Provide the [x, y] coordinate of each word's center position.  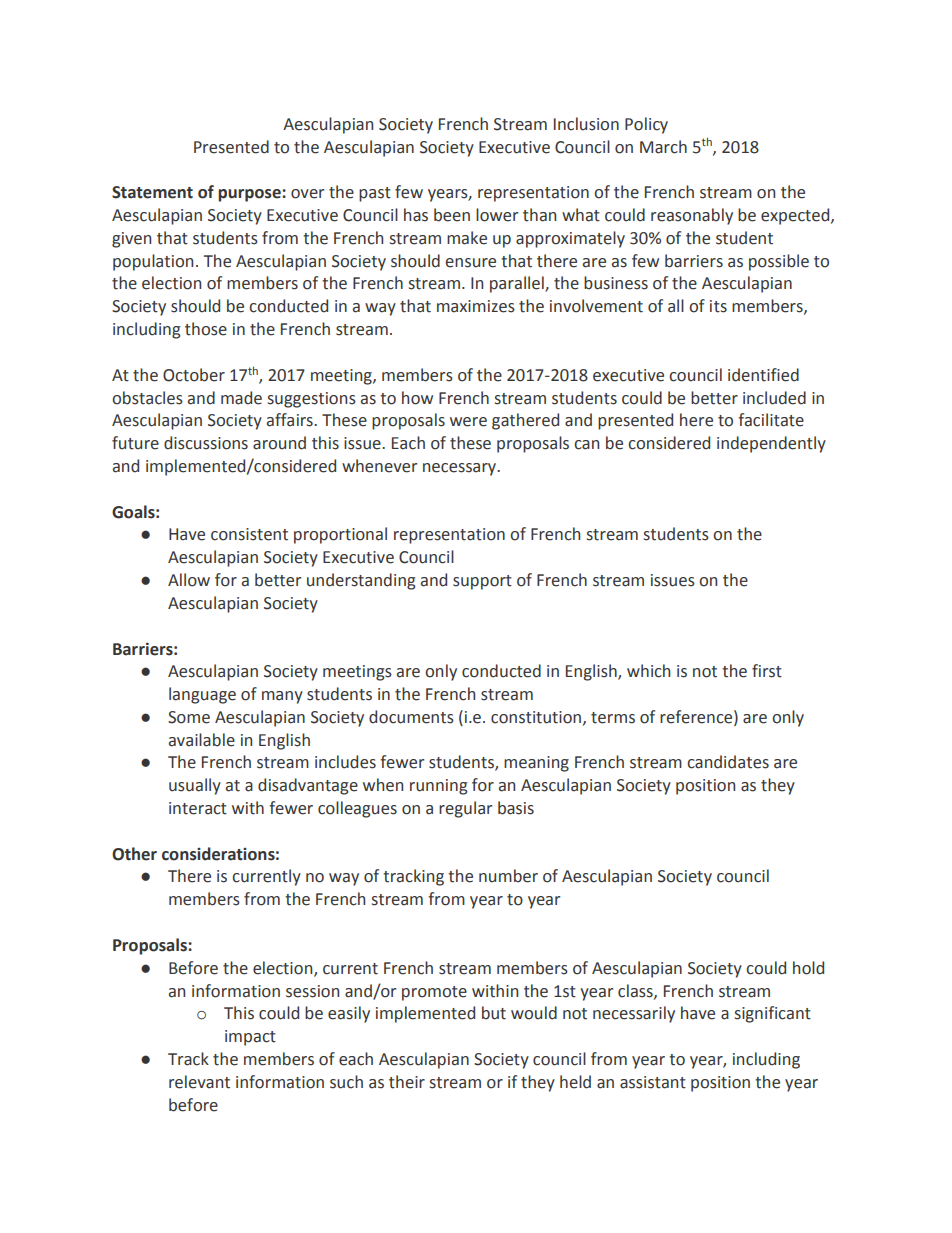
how [417, 398]
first [767, 671]
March [663, 147]
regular [465, 809]
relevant [199, 1082]
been [452, 215]
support [482, 582]
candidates [728, 762]
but [494, 1013]
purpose [250, 195]
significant [773, 1014]
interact [198, 808]
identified [763, 375]
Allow [189, 580]
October [194, 375]
